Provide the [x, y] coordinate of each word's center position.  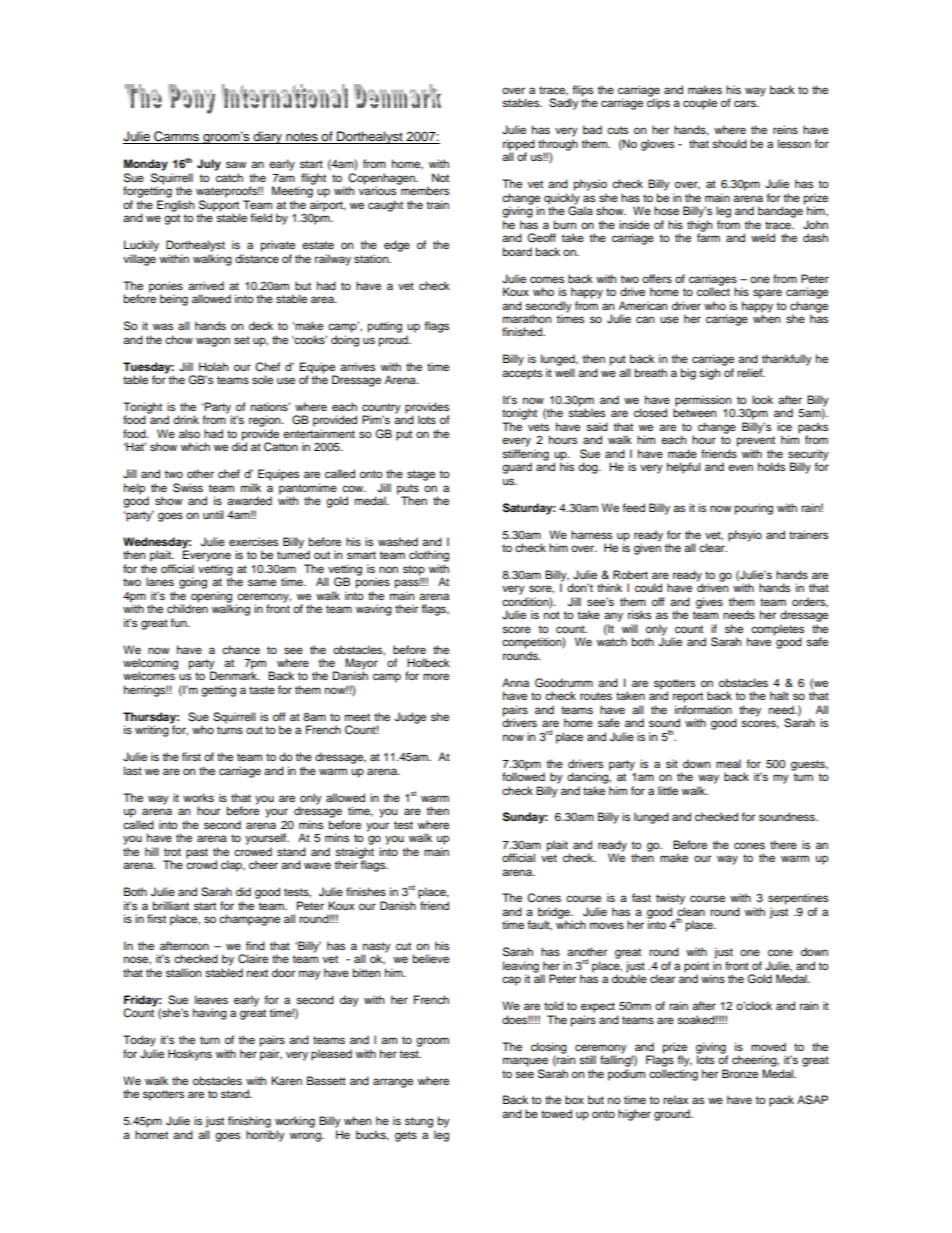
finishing [249, 1122]
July [209, 165]
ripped [519, 146]
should [729, 143]
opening [210, 598]
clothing [429, 556]
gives [709, 603]
